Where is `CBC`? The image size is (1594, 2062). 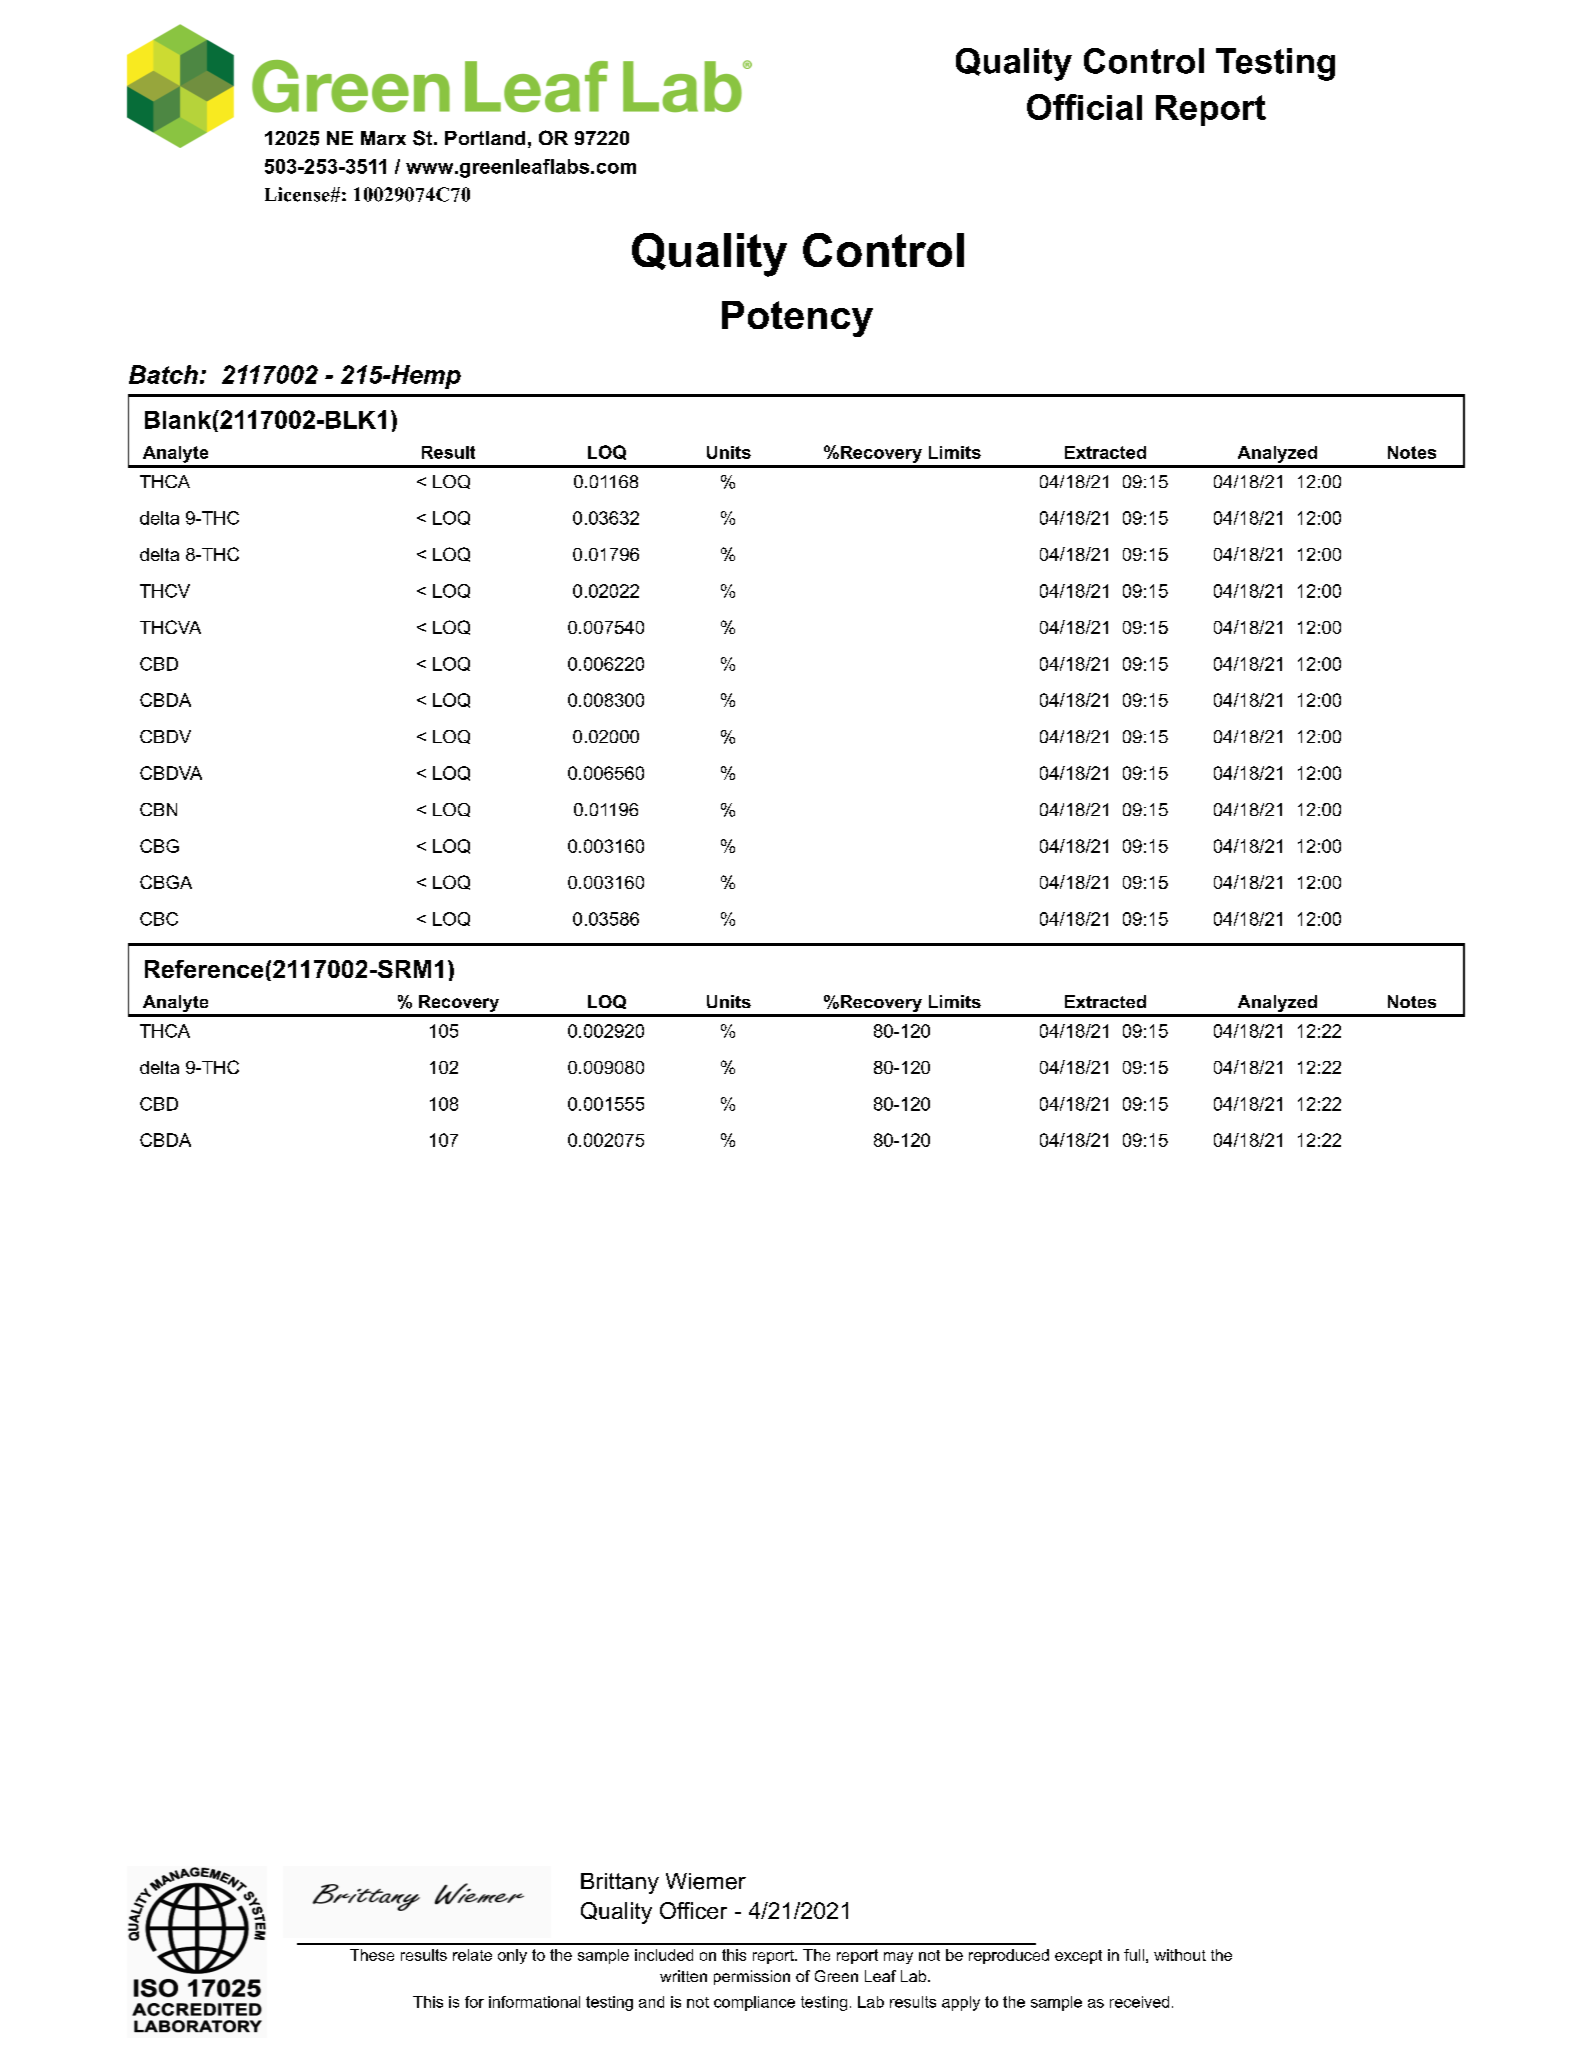 CBC is located at coordinates (159, 919).
